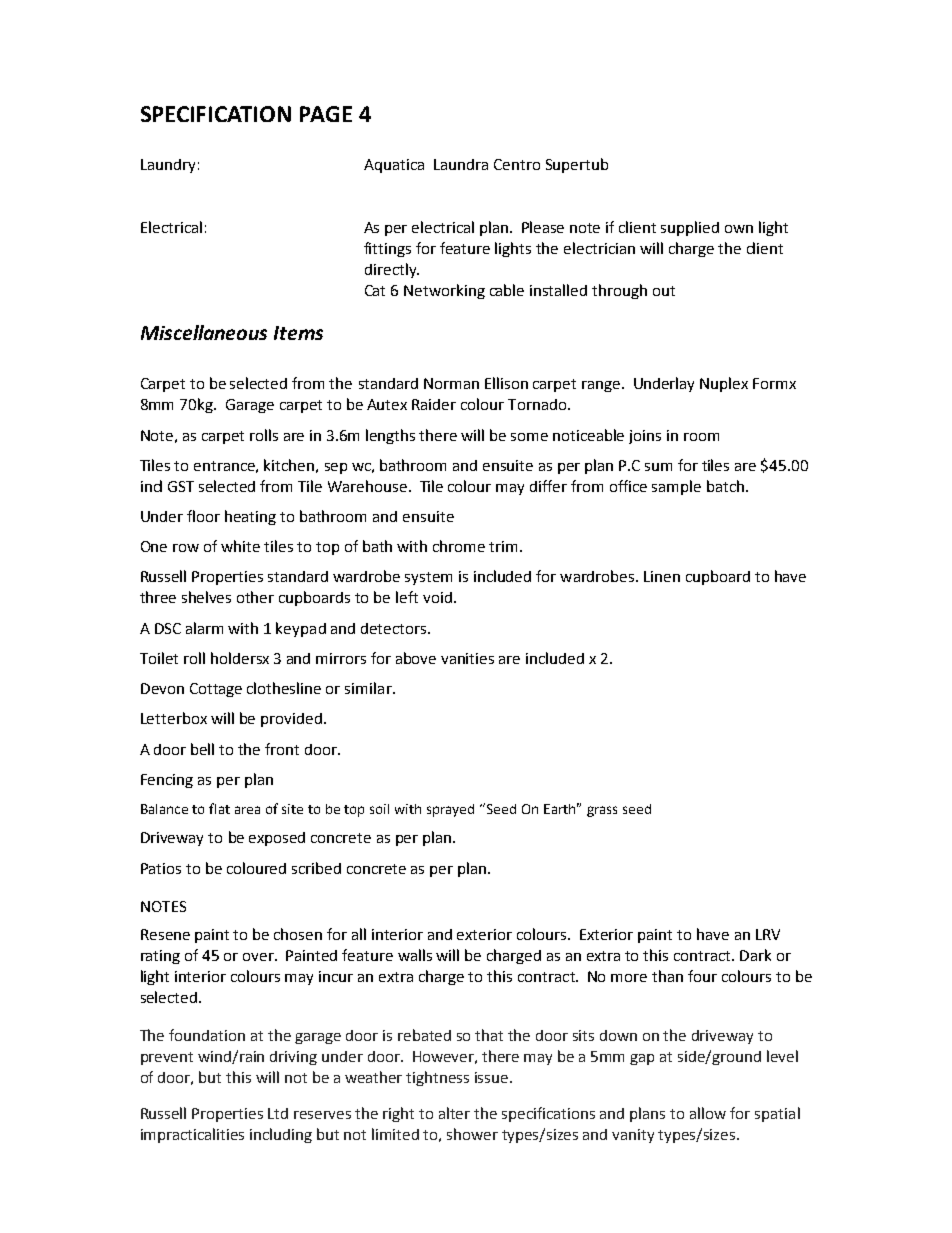  I want to click on Laundry, so click(168, 166).
